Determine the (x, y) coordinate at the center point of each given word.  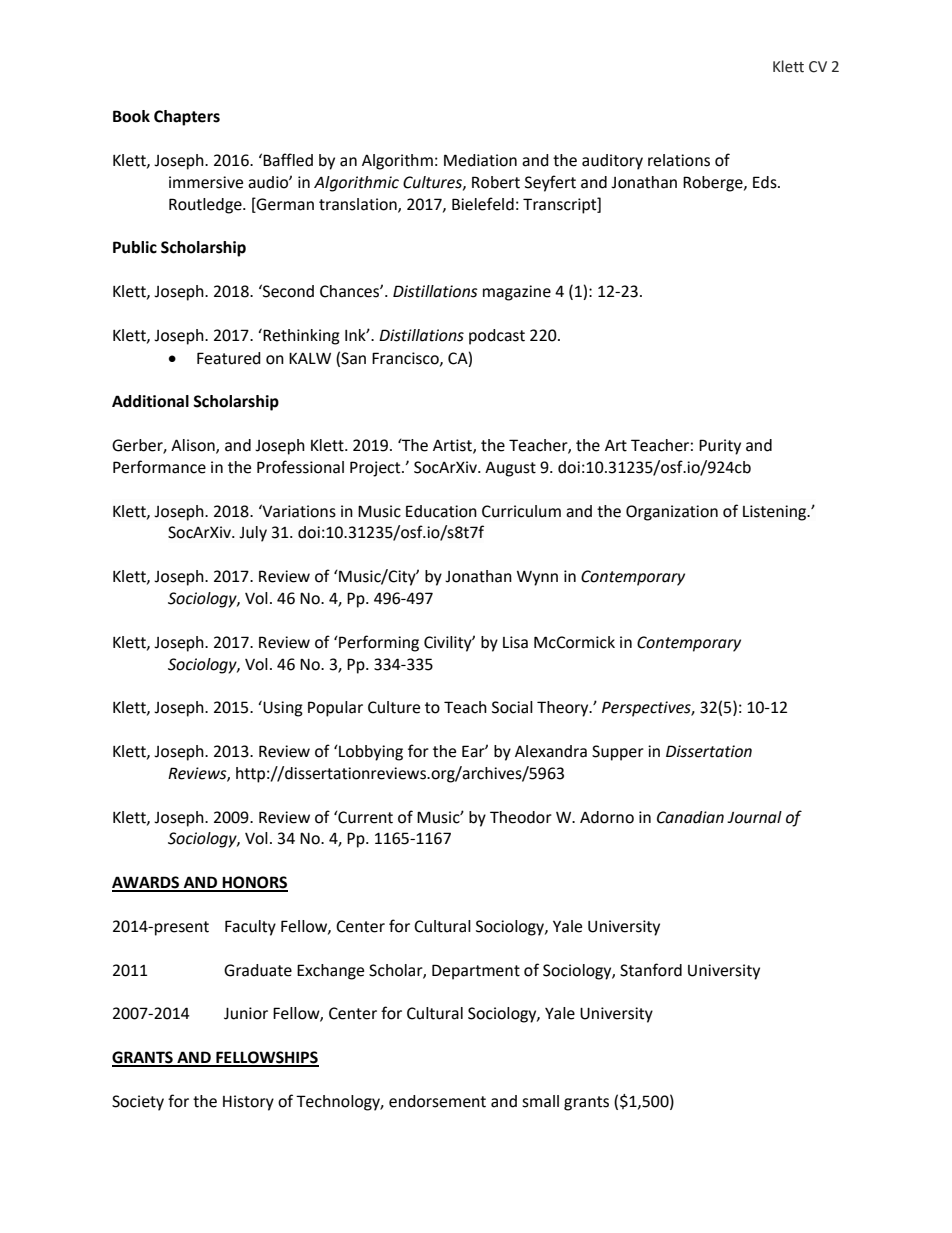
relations (679, 160)
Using (283, 709)
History (248, 1103)
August (510, 469)
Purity (720, 447)
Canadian (690, 817)
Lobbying (370, 753)
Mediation (480, 160)
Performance (159, 467)
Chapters (187, 118)
